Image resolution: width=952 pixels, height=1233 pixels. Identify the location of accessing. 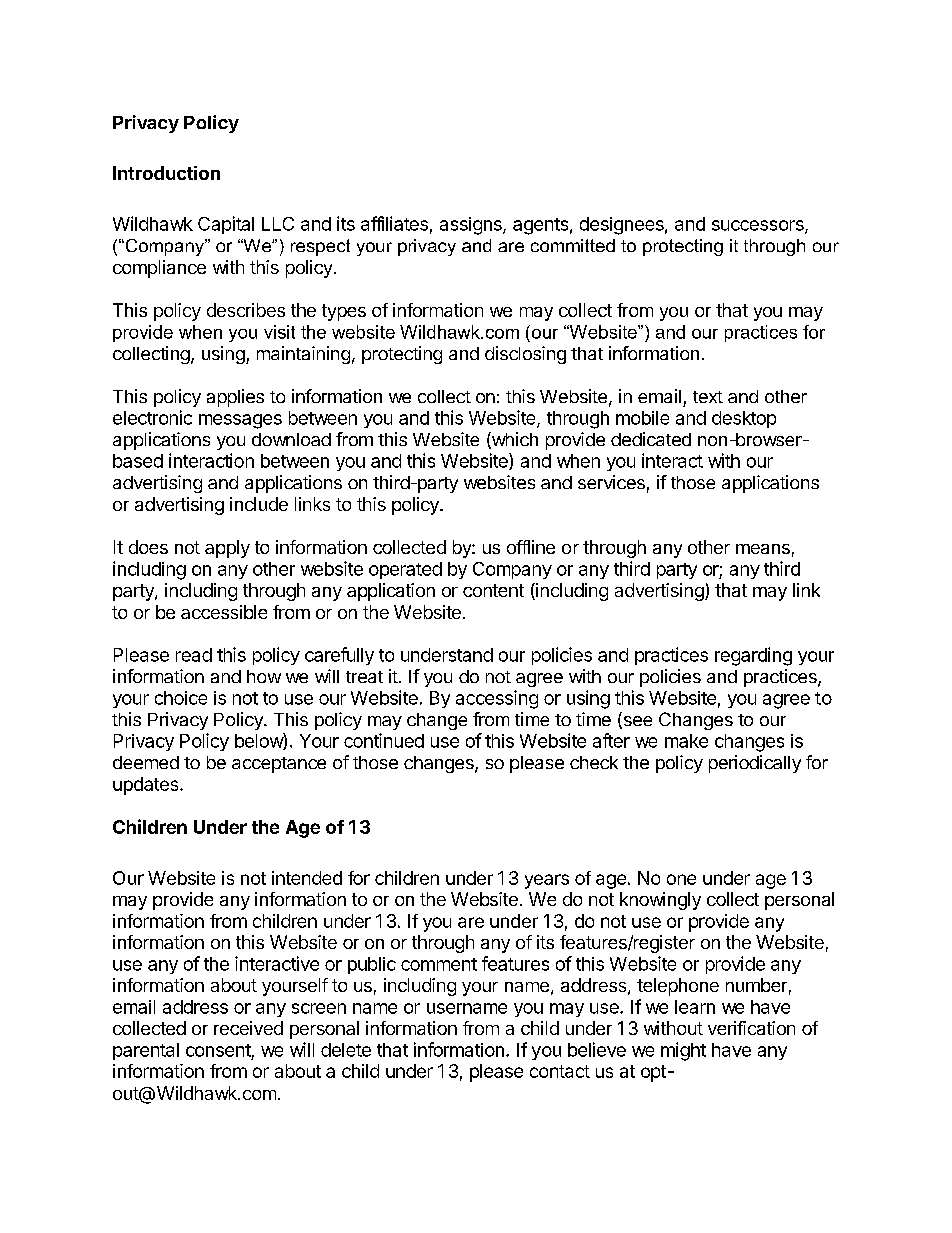
(497, 699).
